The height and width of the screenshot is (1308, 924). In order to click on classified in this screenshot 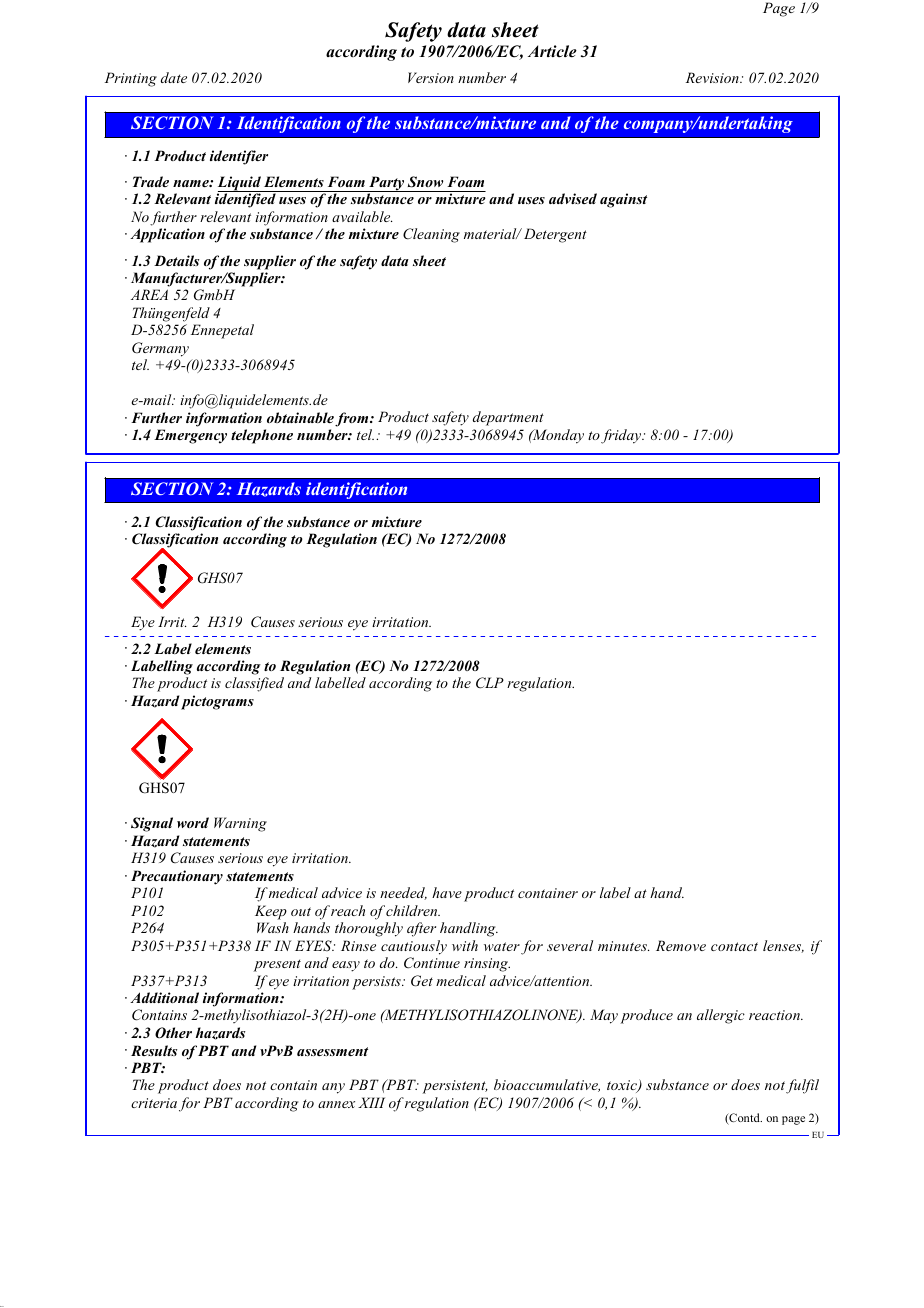, I will do `click(254, 684)`.
